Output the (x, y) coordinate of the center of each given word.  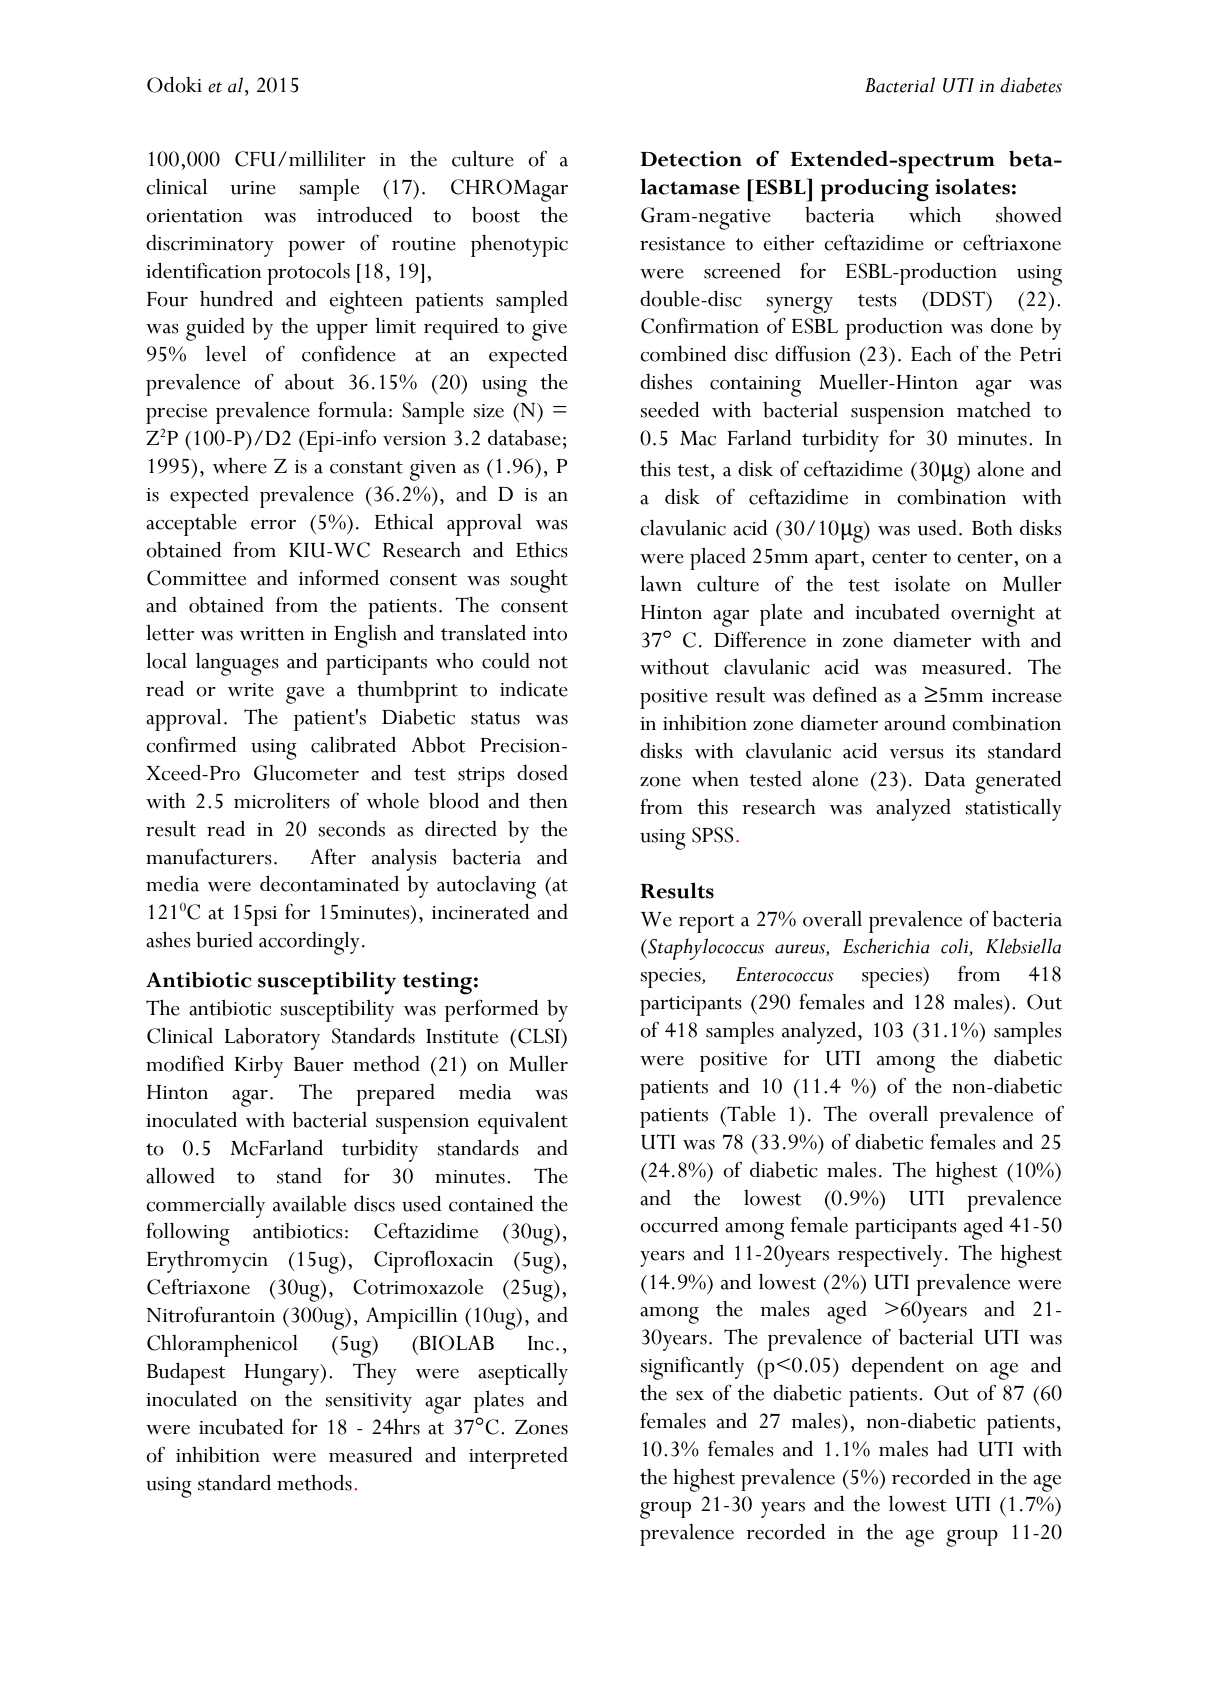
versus (917, 754)
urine (253, 188)
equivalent (523, 1123)
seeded (670, 410)
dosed (542, 773)
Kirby (259, 1067)
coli (955, 947)
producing (875, 190)
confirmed (191, 744)
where (240, 466)
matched (994, 410)
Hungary (283, 1375)
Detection (691, 159)
